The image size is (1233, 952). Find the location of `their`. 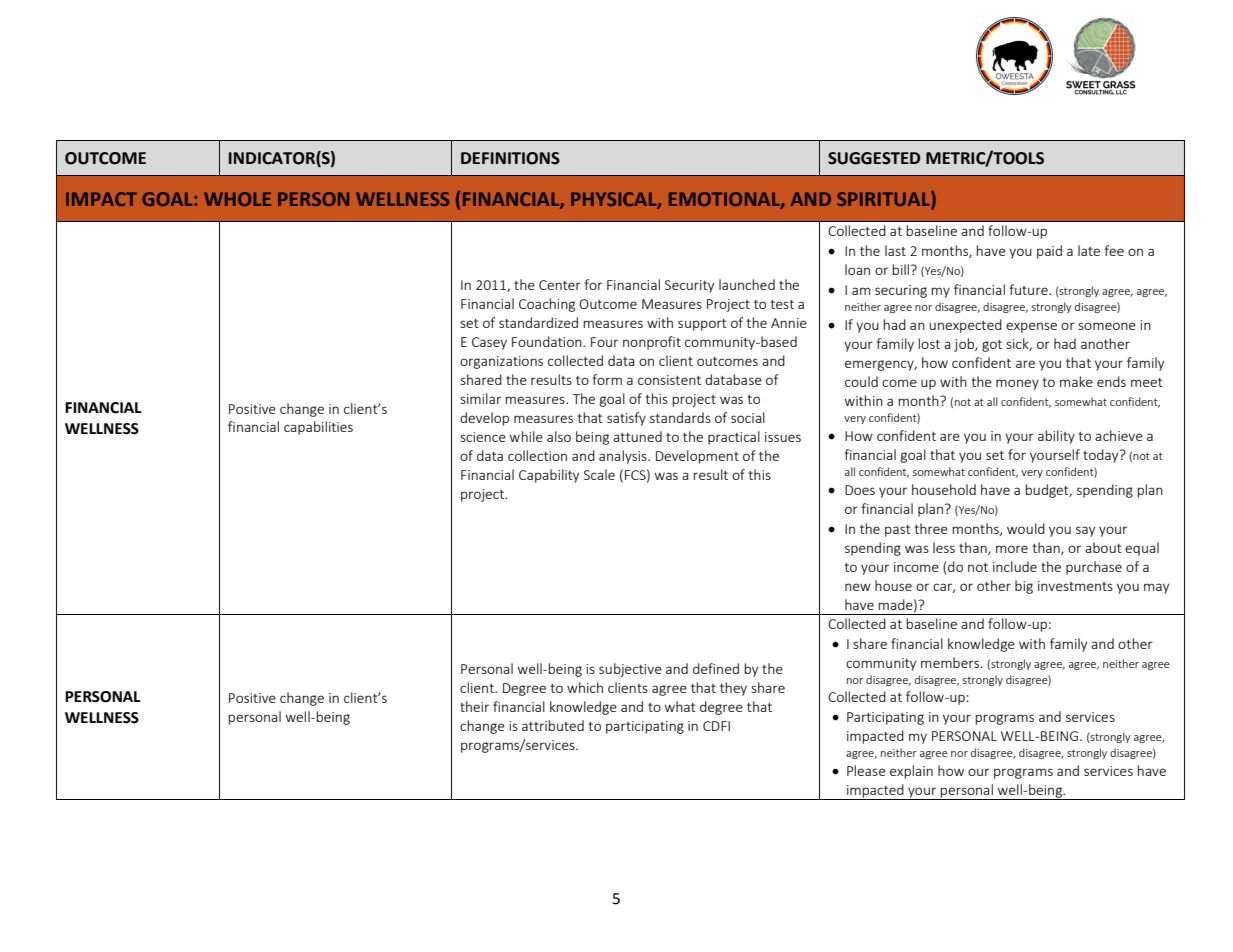

their is located at coordinates (474, 706).
